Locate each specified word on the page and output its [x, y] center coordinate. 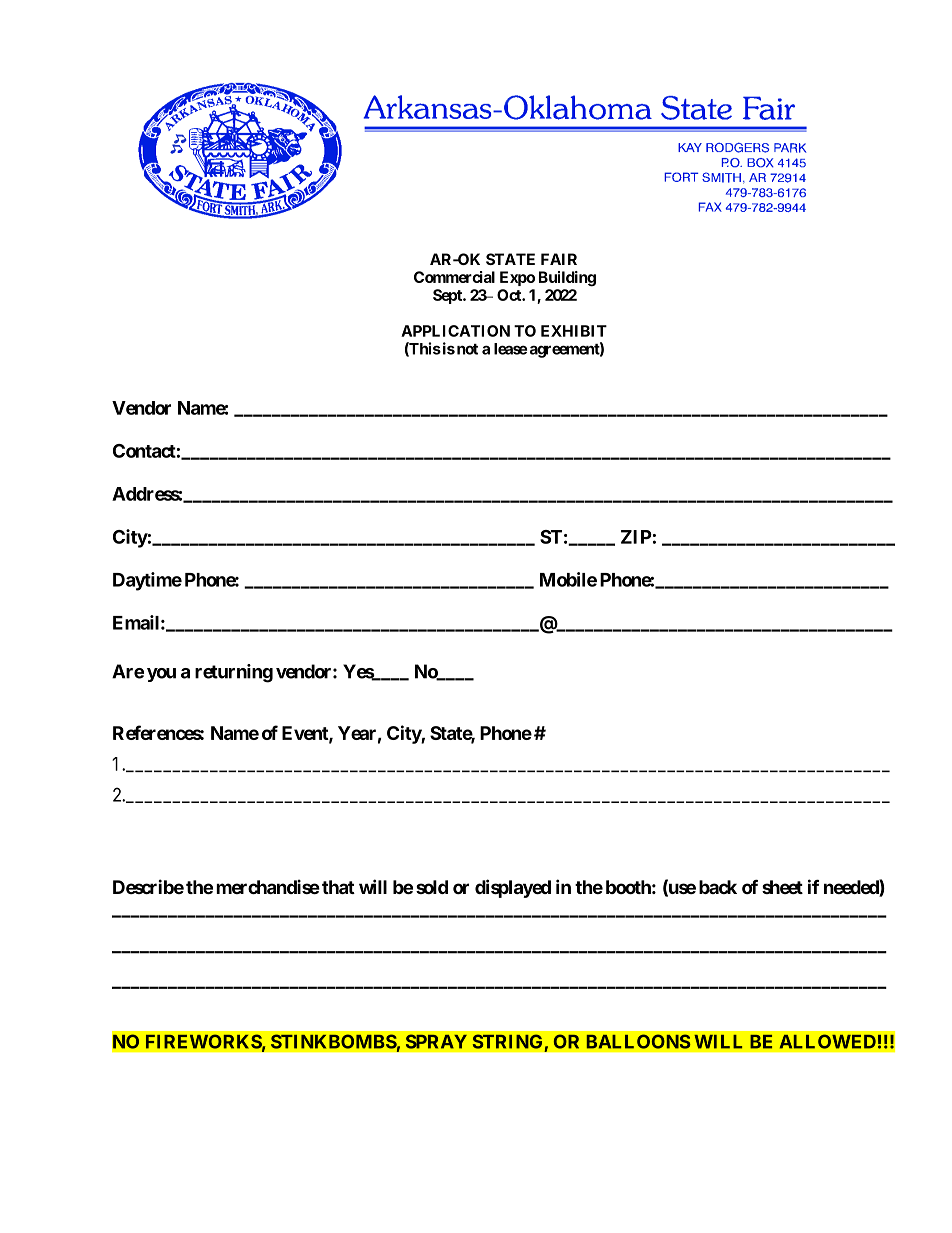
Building [567, 279]
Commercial [454, 277]
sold [432, 887]
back [718, 887]
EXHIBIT [574, 331]
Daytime [147, 581]
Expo [517, 278]
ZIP [636, 537]
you [161, 675]
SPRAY [436, 1041]
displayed [513, 888]
